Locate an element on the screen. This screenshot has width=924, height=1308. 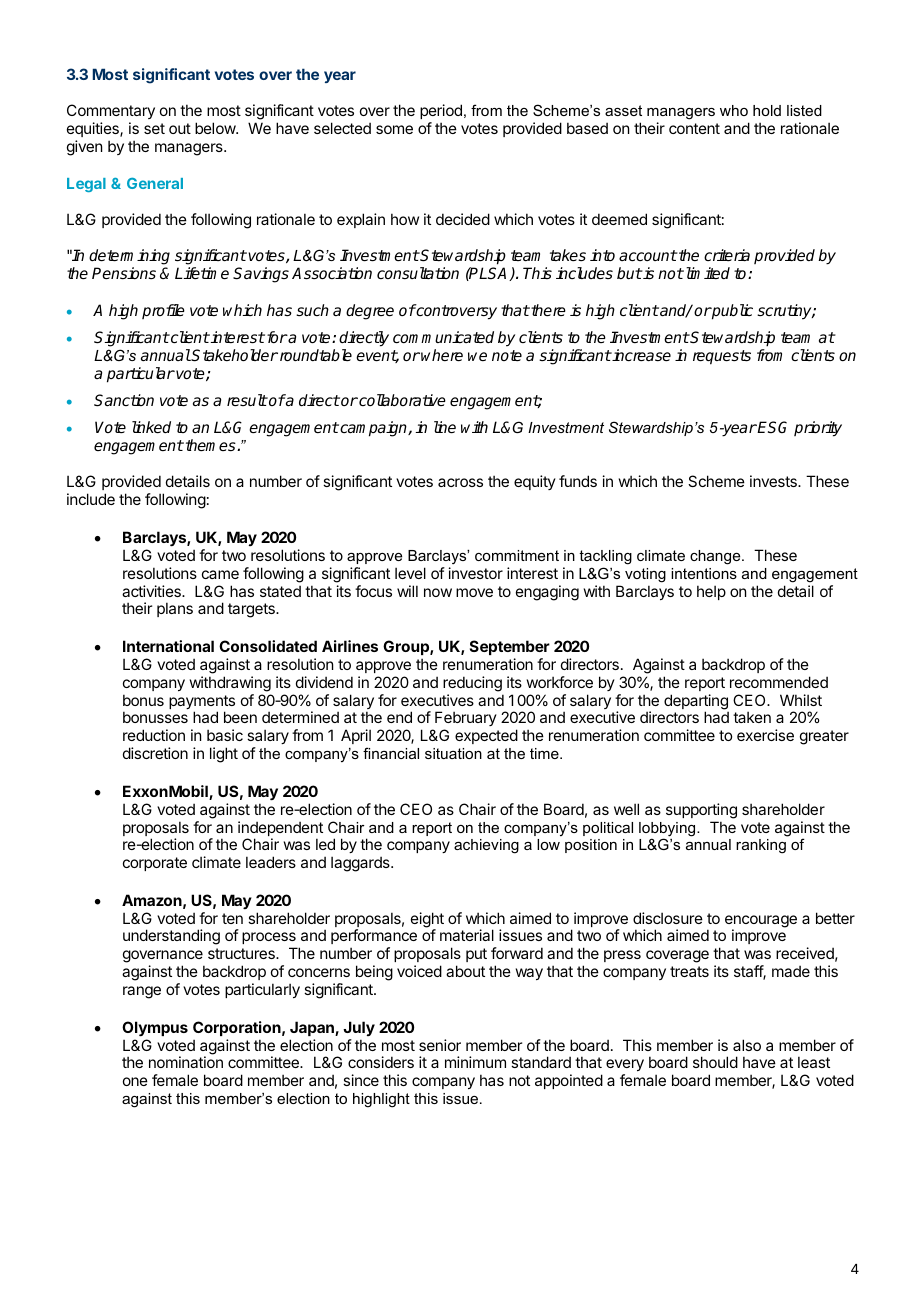
below is located at coordinates (216, 128).
